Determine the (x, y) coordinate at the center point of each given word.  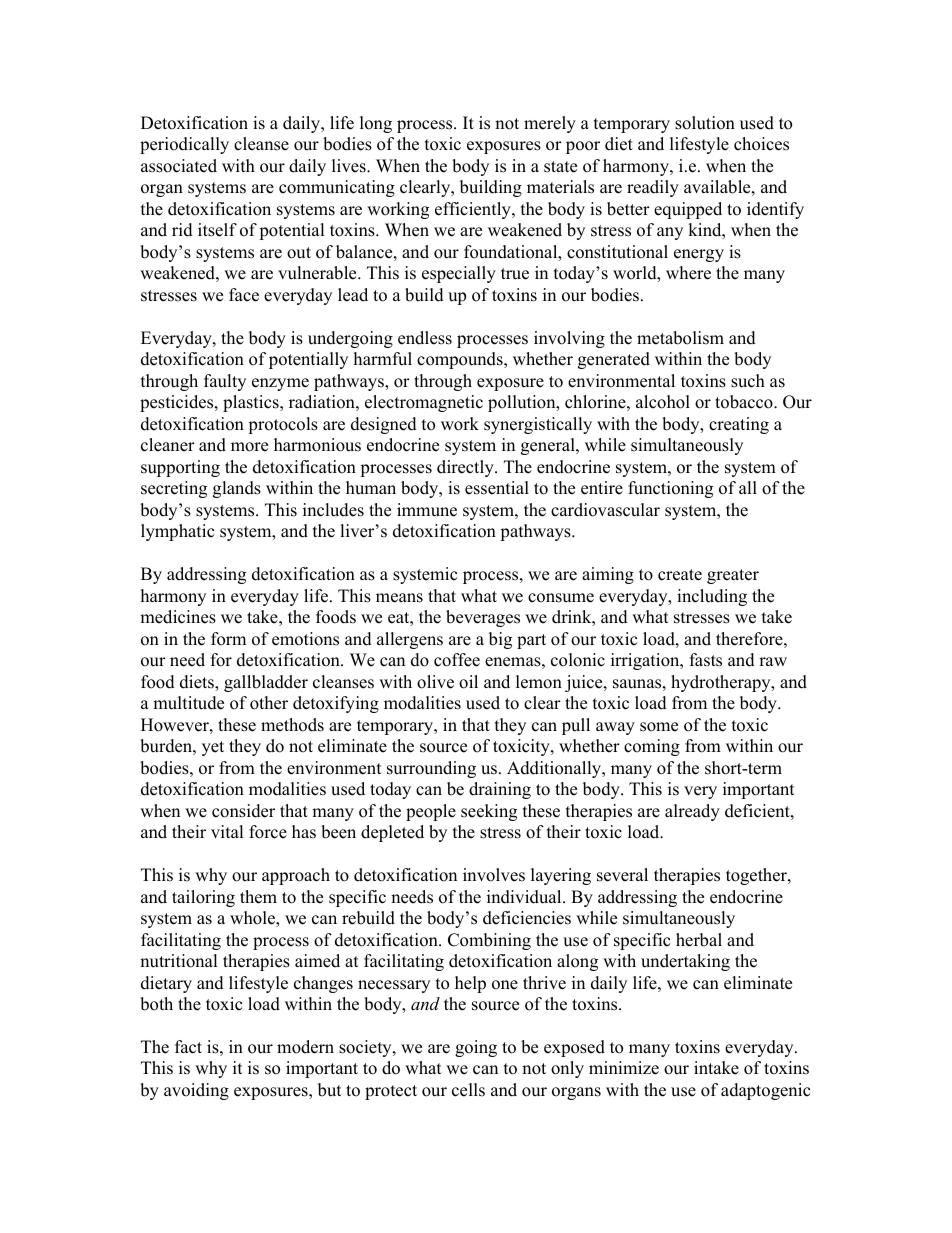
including (712, 597)
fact (188, 1047)
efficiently (474, 210)
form (228, 639)
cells (468, 1090)
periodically (184, 145)
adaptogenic (765, 1091)
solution (705, 123)
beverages (483, 618)
